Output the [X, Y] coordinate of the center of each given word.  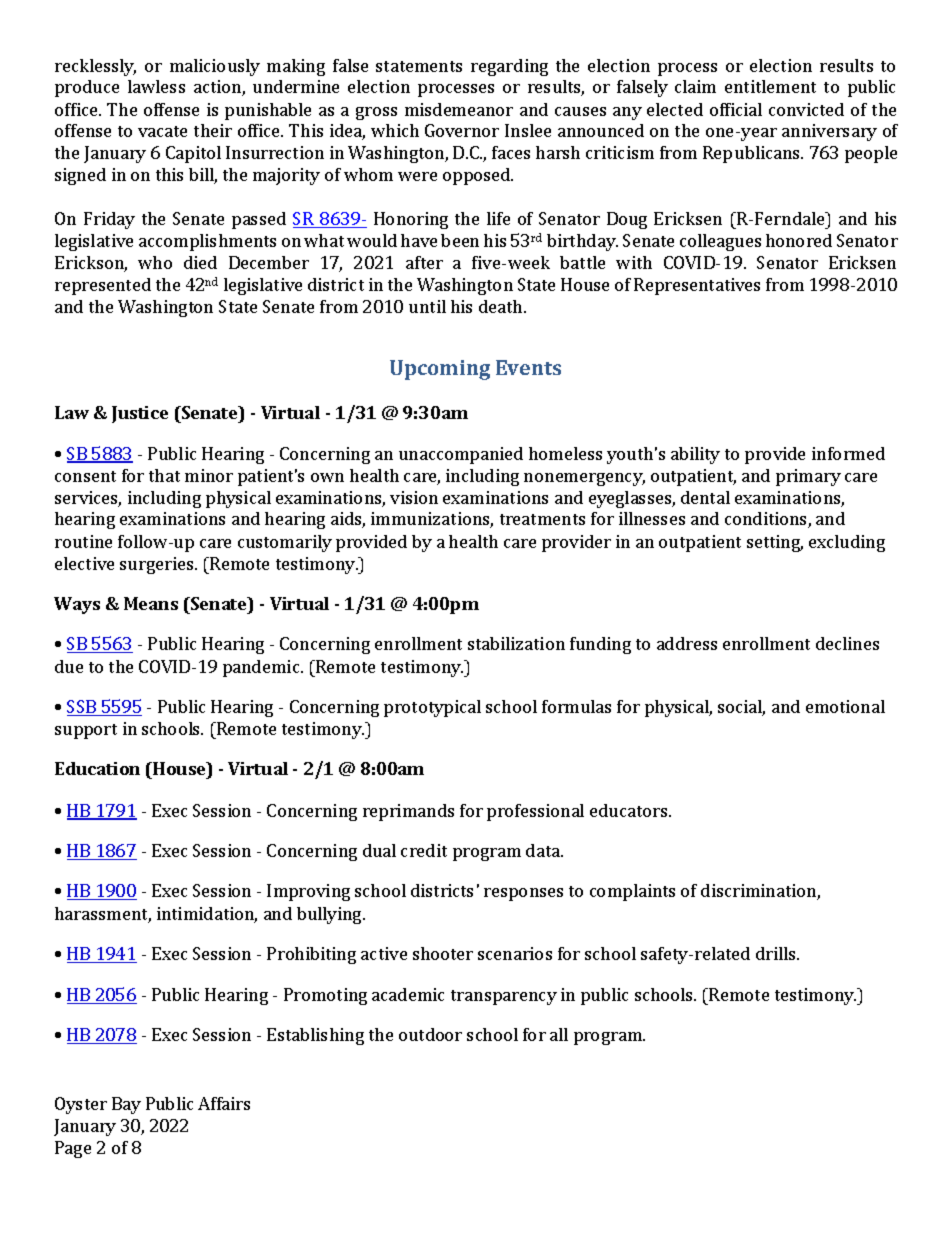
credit [424, 850]
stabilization [516, 643]
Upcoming [440, 370]
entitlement [770, 86]
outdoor [430, 1034]
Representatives [697, 286]
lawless [156, 86]
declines [847, 643]
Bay [126, 1105]
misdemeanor [459, 109]
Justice [140, 414]
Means [151, 603]
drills [777, 953]
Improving [308, 892]
